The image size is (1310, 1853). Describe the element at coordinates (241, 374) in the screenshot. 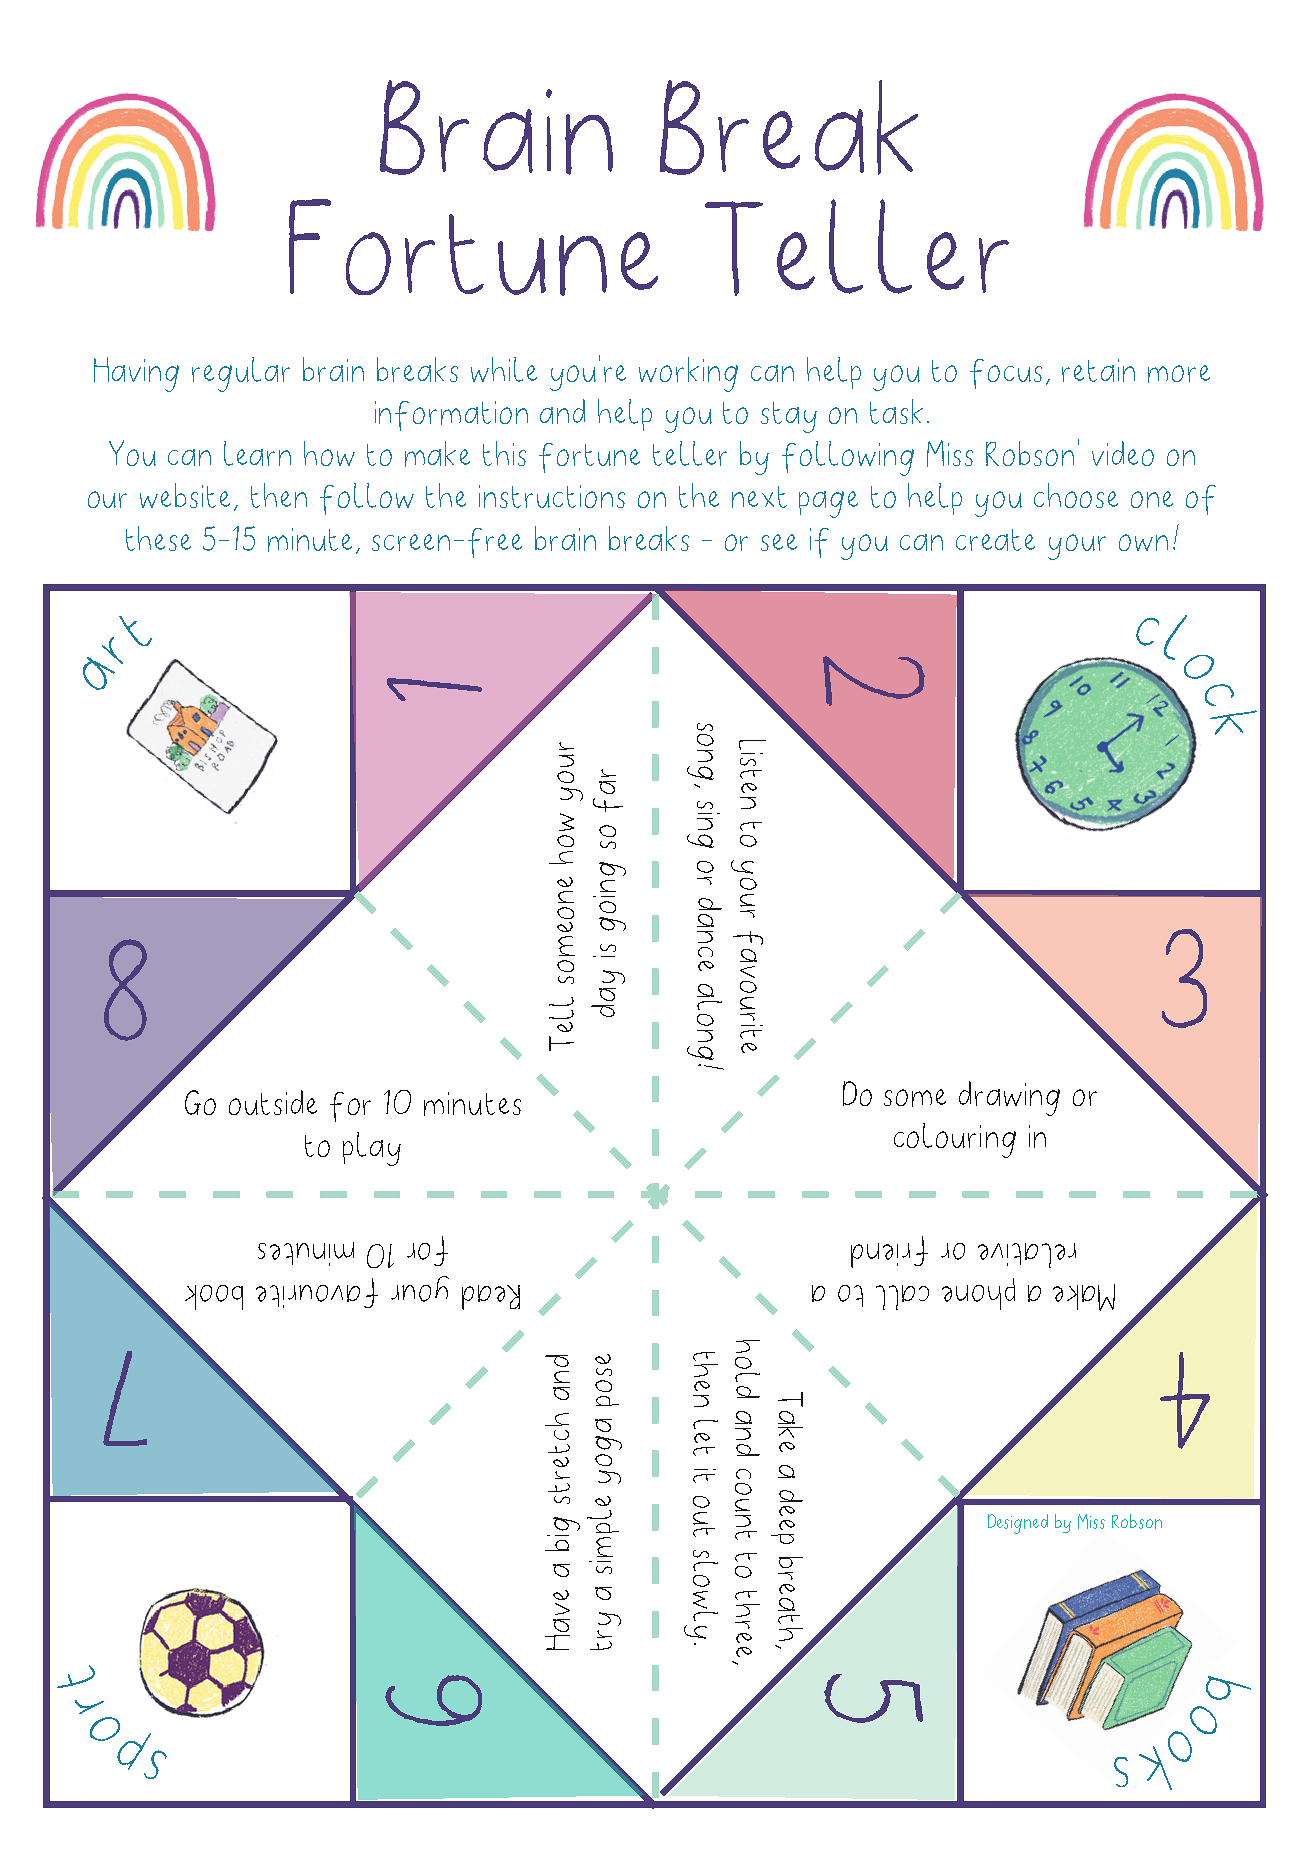

I see `regular` at that location.
